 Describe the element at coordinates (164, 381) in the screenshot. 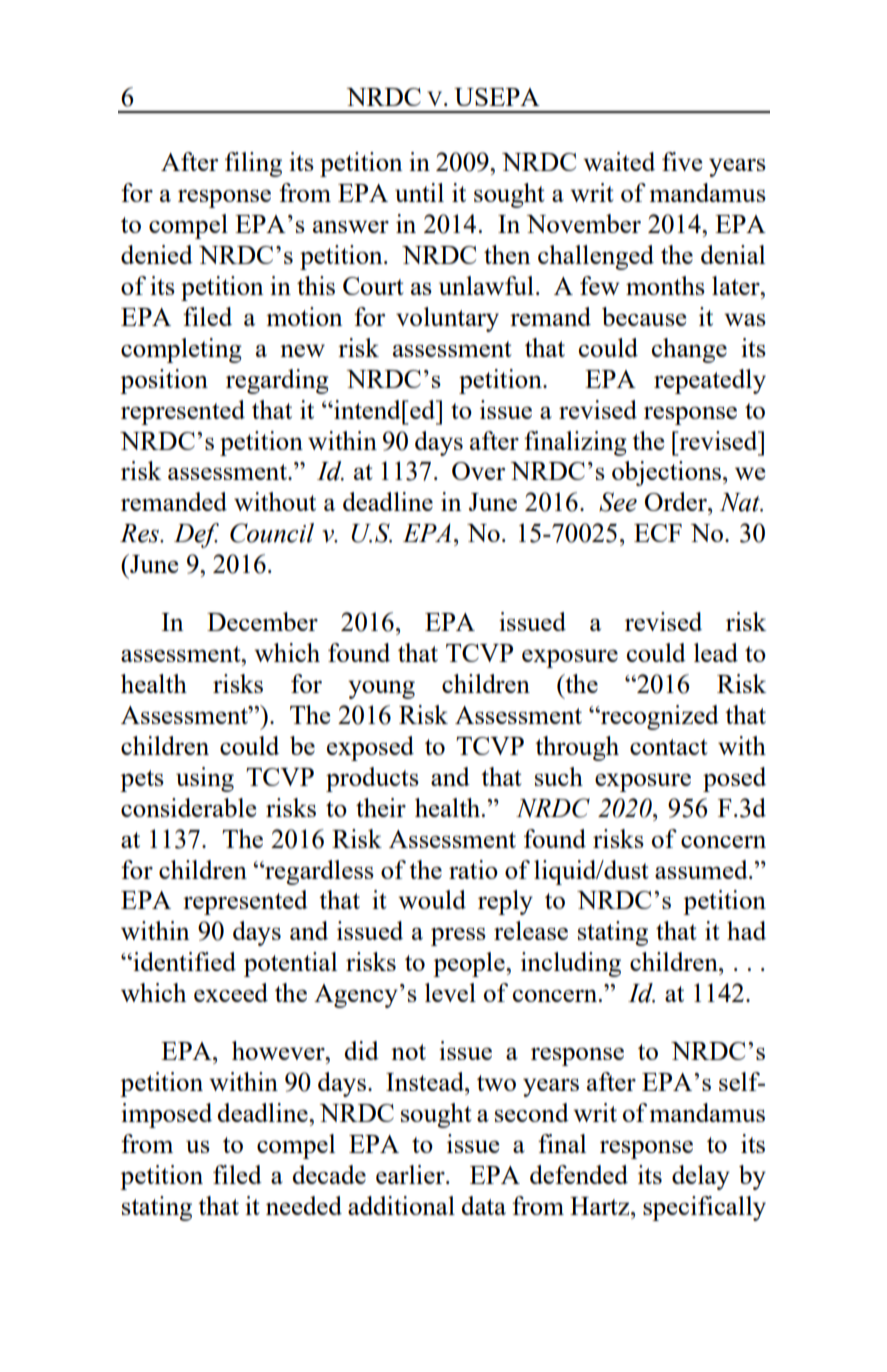

I see `position` at that location.
